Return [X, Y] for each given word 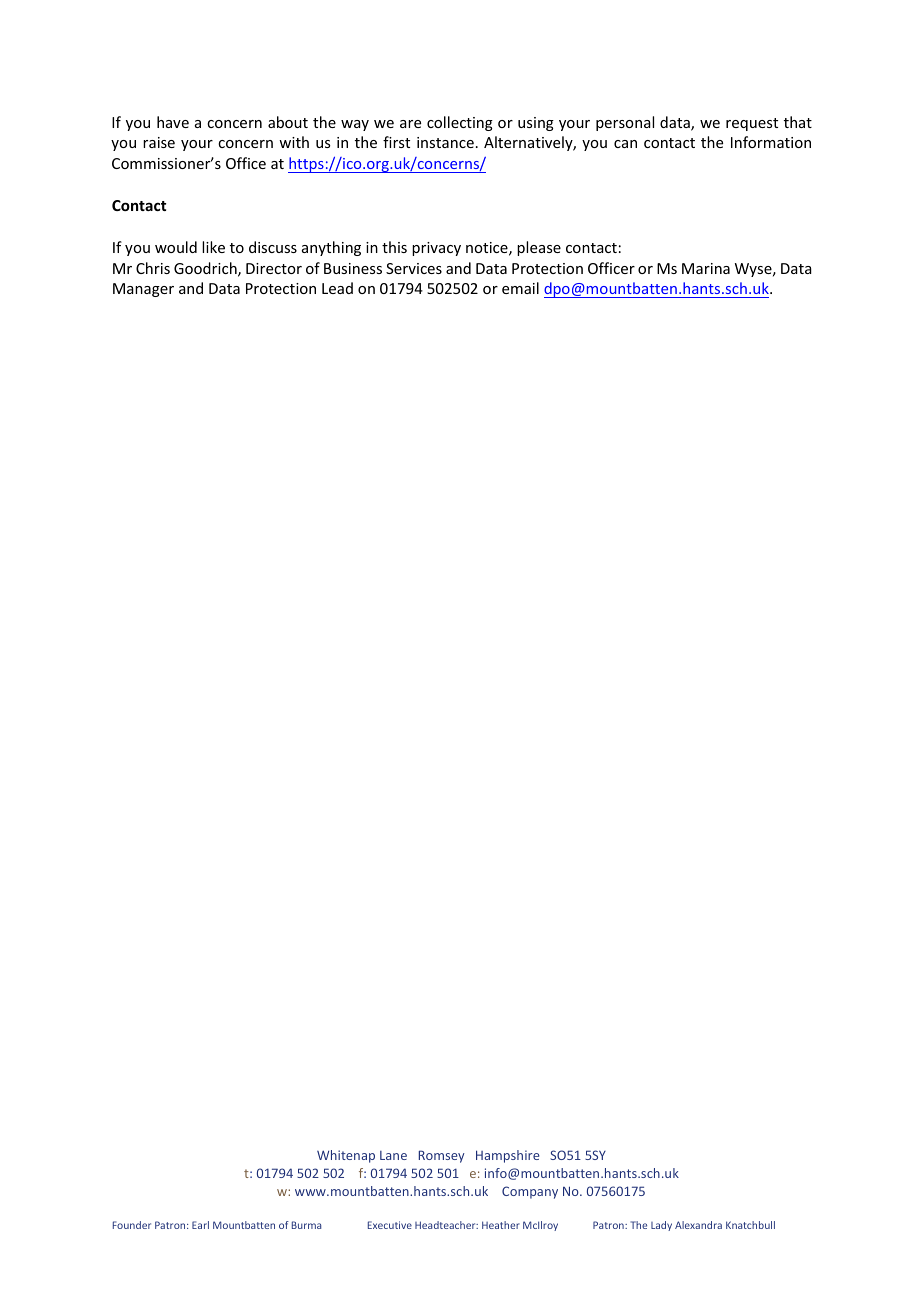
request [752, 124]
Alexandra [698, 1225]
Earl [200, 1225]
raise [159, 142]
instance [445, 142]
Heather [501, 1225]
